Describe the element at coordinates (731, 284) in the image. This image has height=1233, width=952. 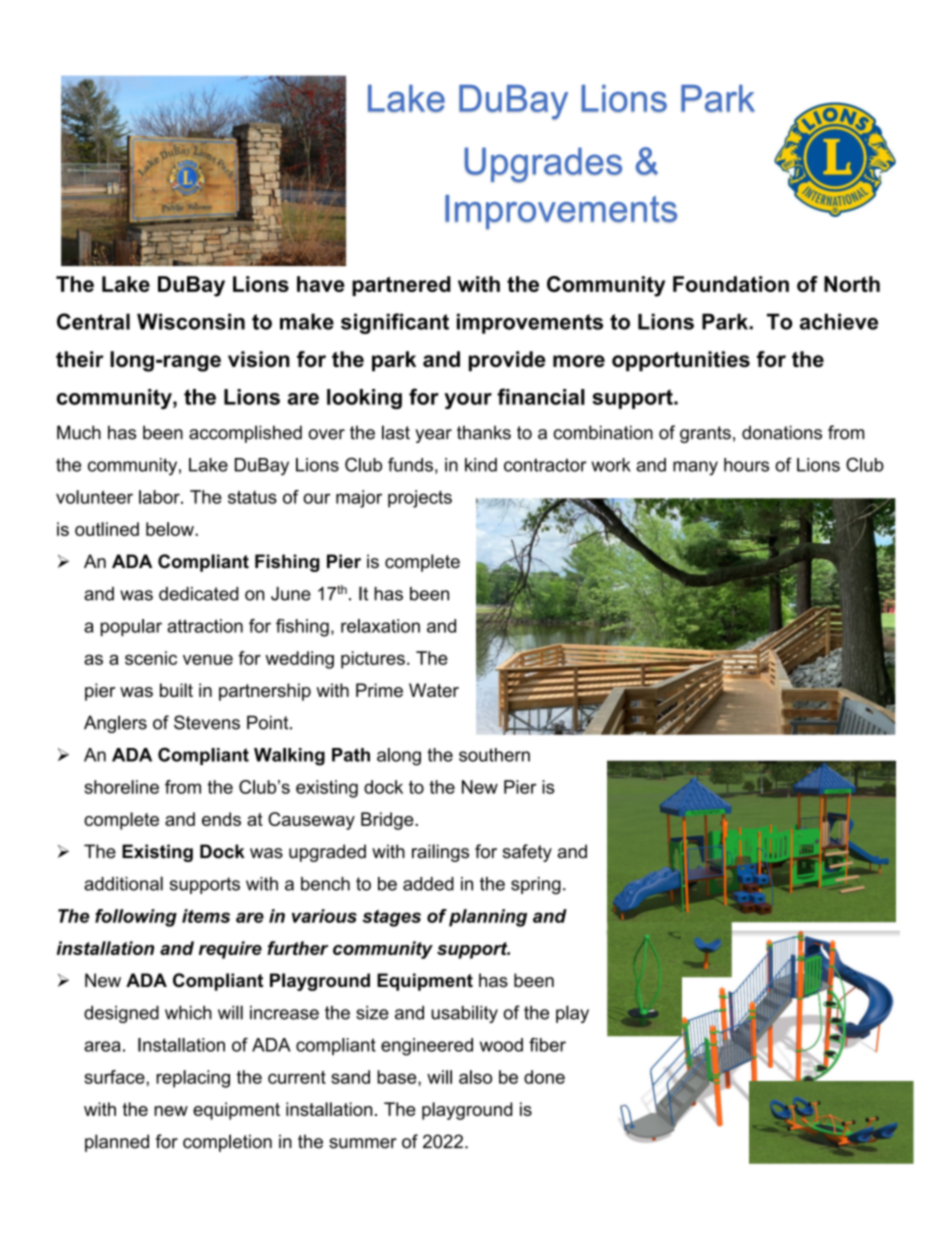
I see `Foundation` at that location.
